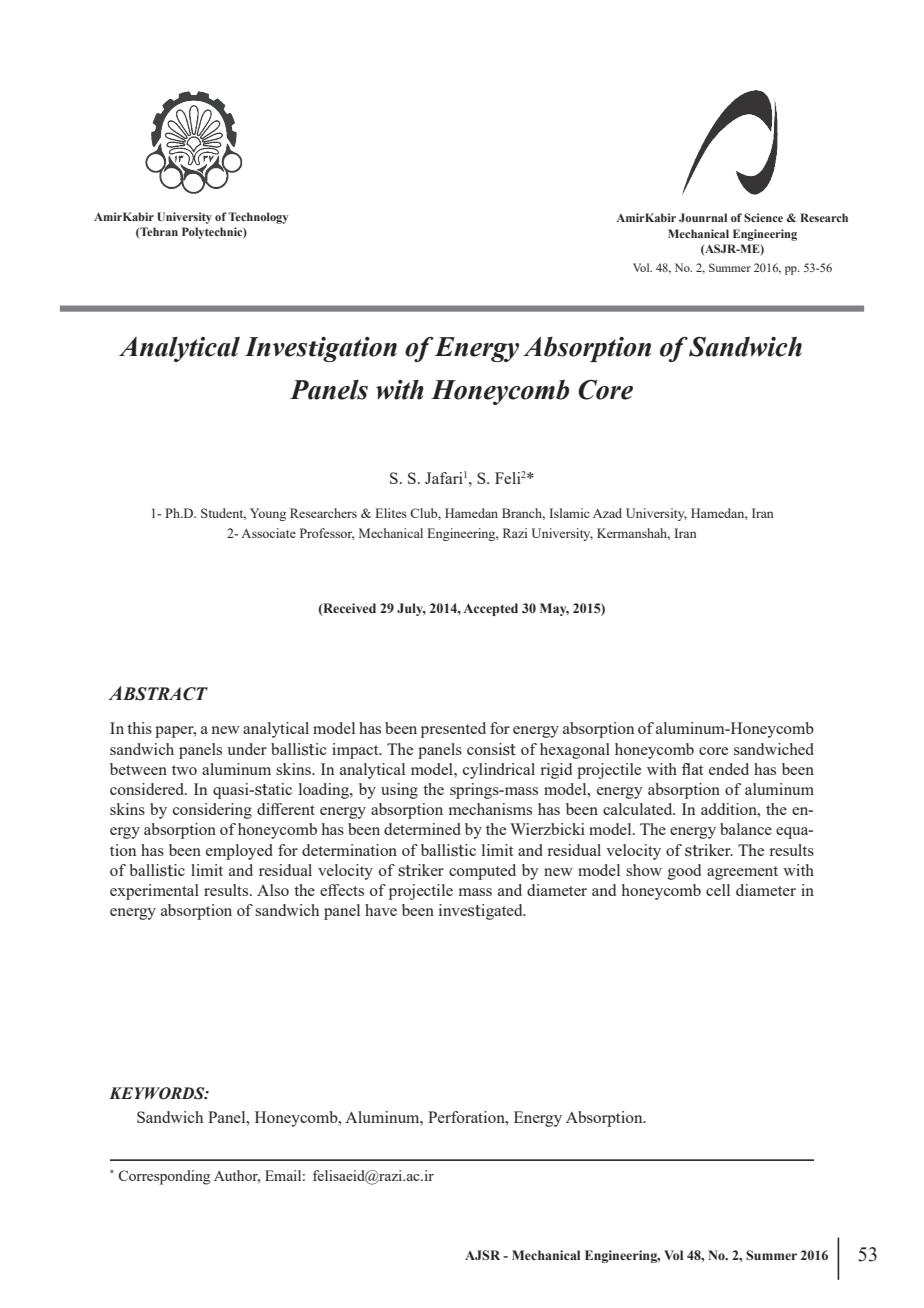 This screenshot has width=924, height=1308. Describe the element at coordinates (718, 890) in the screenshot. I see `cell` at that location.
